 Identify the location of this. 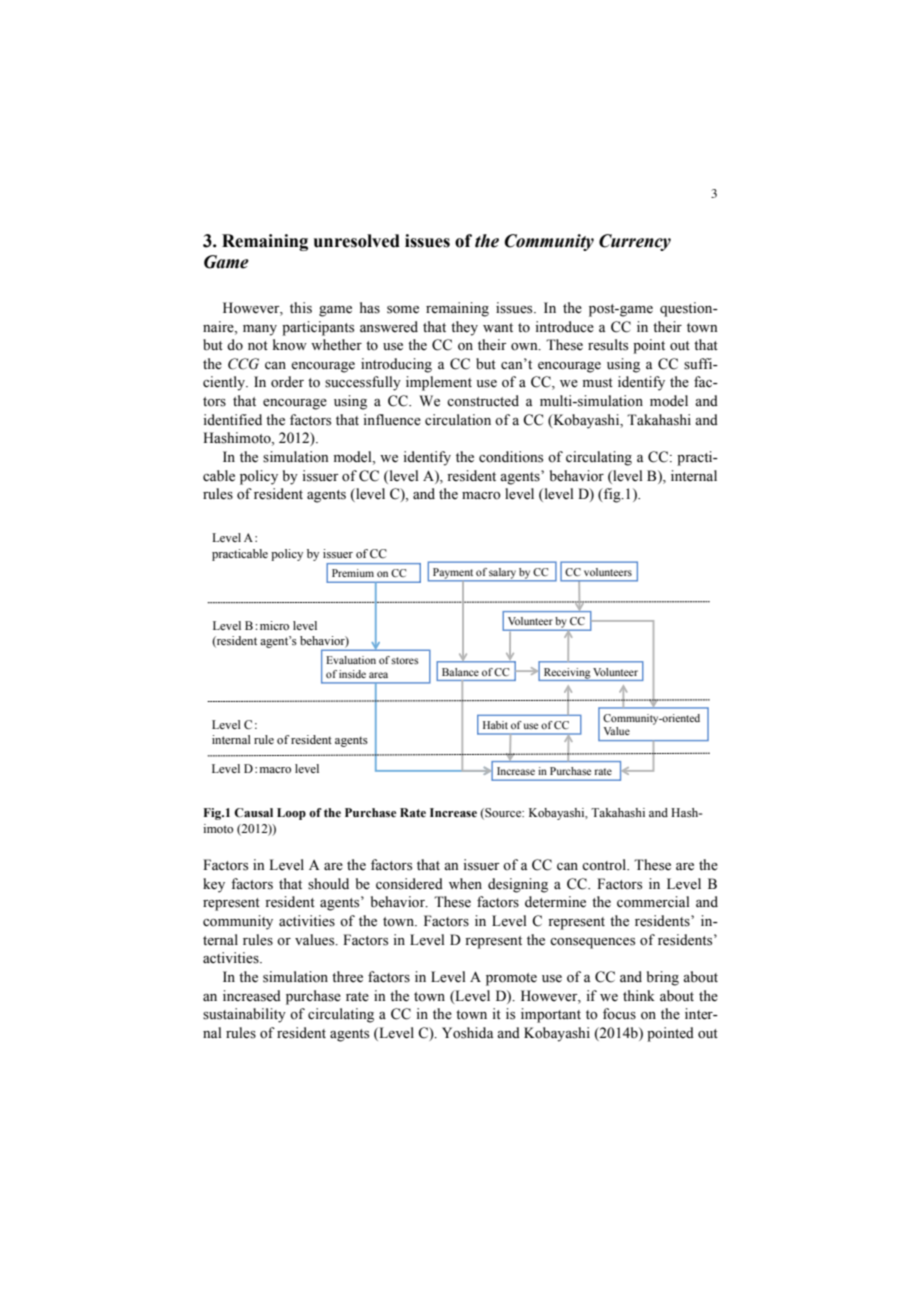
(301, 308).
